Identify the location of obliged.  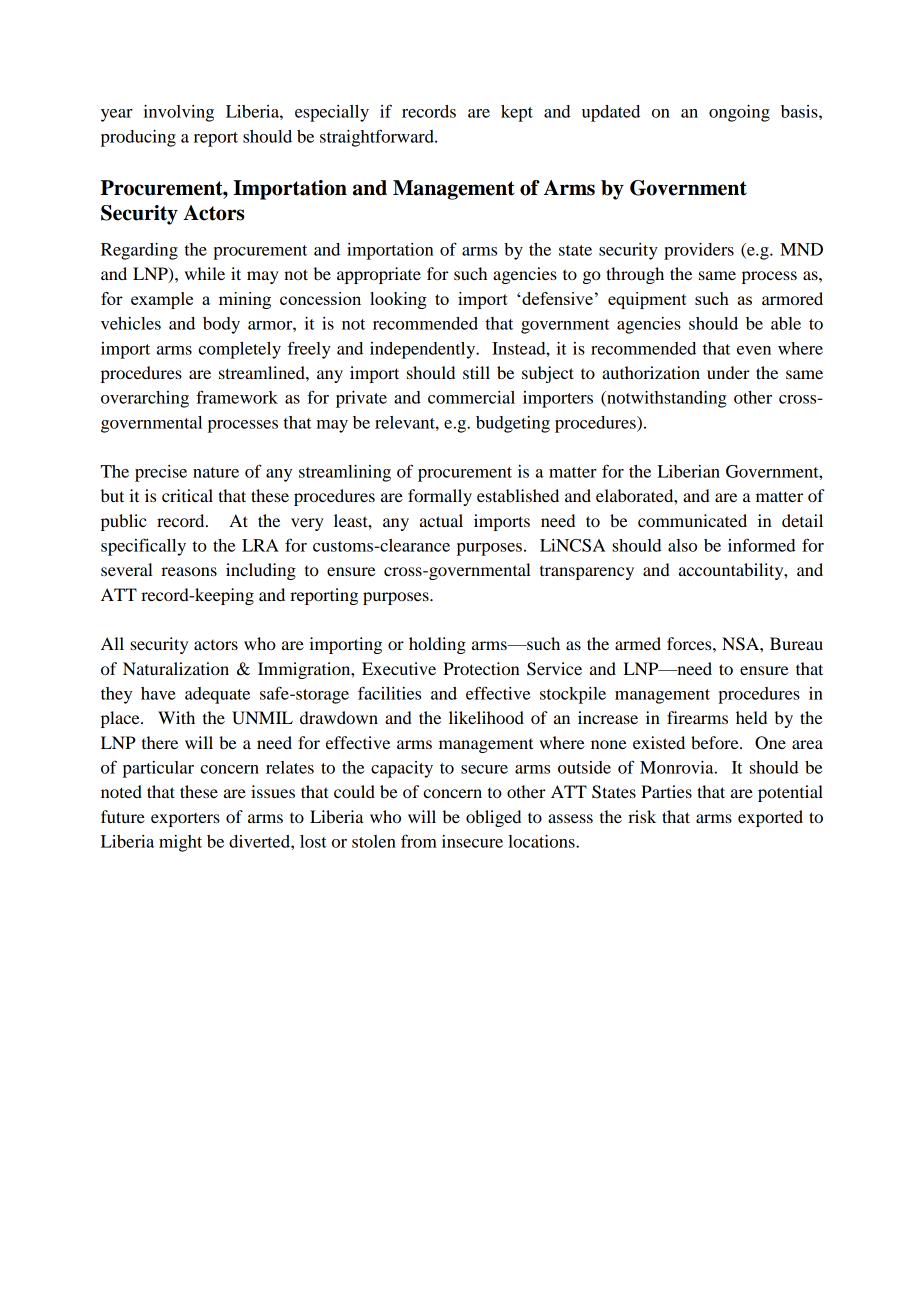
(493, 818).
